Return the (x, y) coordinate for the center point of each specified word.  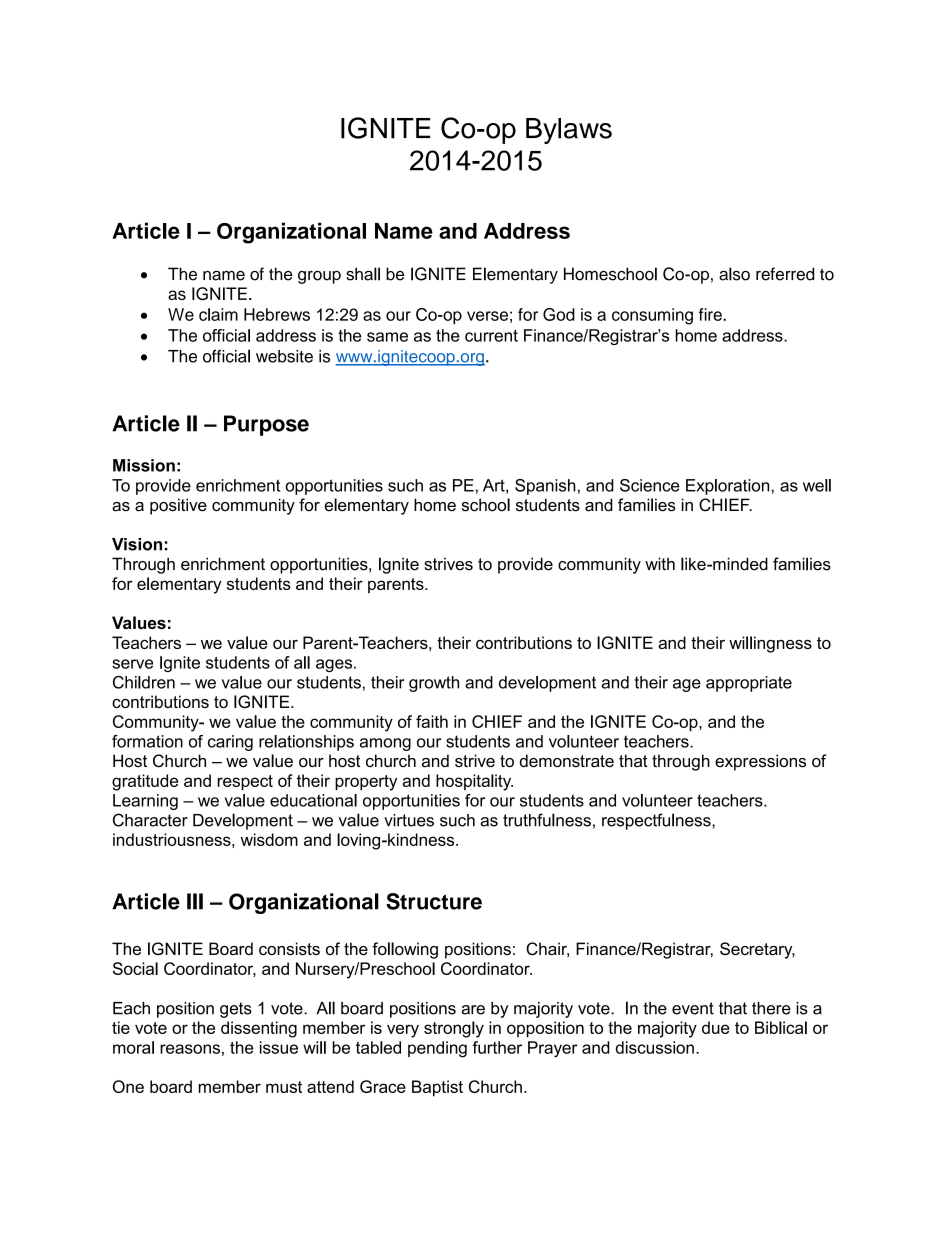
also (734, 274)
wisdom (269, 839)
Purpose (266, 425)
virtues (409, 820)
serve (132, 664)
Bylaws (569, 131)
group (319, 277)
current (491, 336)
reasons (190, 1049)
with (660, 563)
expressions (760, 762)
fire (711, 314)
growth (434, 684)
